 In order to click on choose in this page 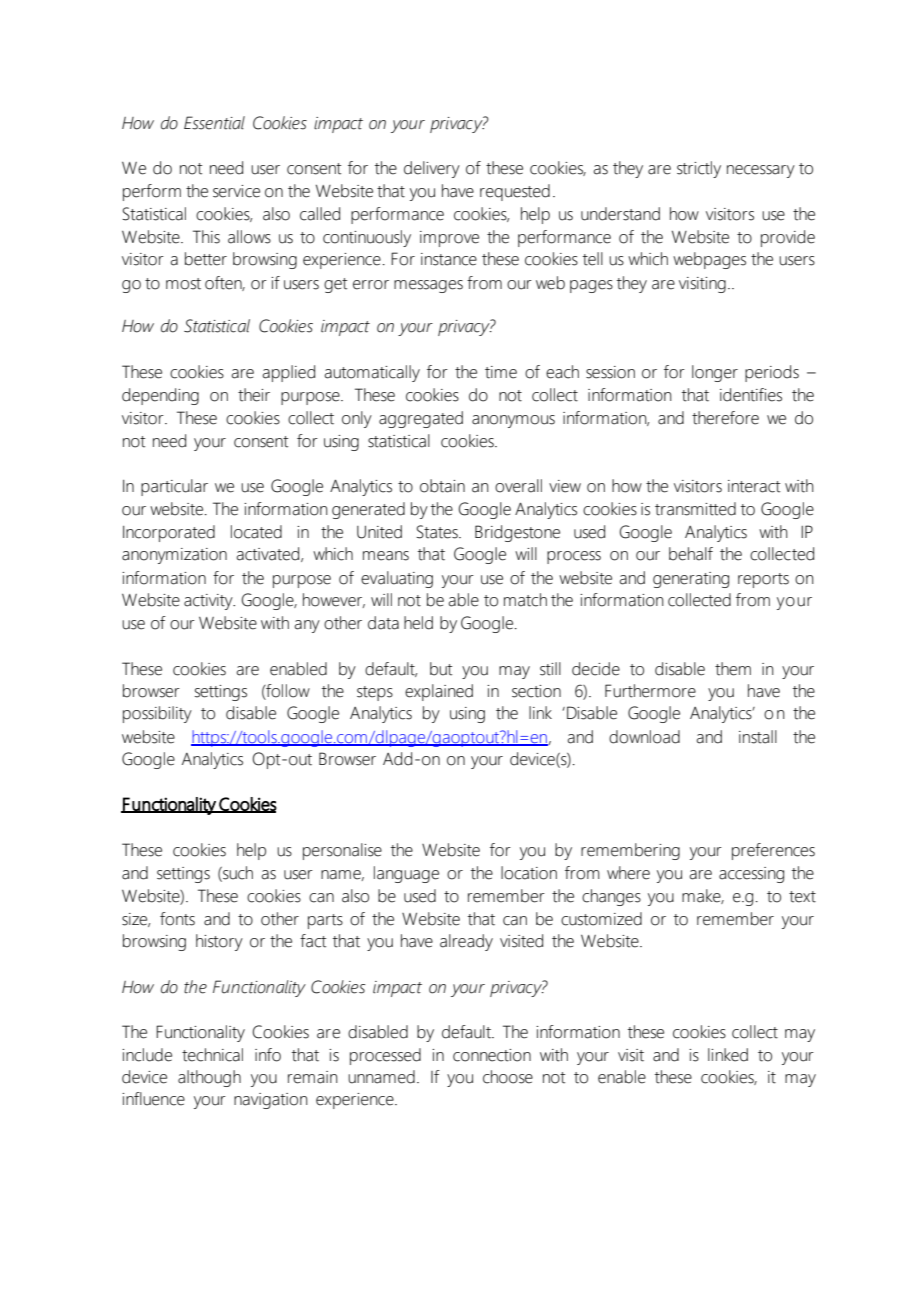, I will do `click(508, 1077)`.
